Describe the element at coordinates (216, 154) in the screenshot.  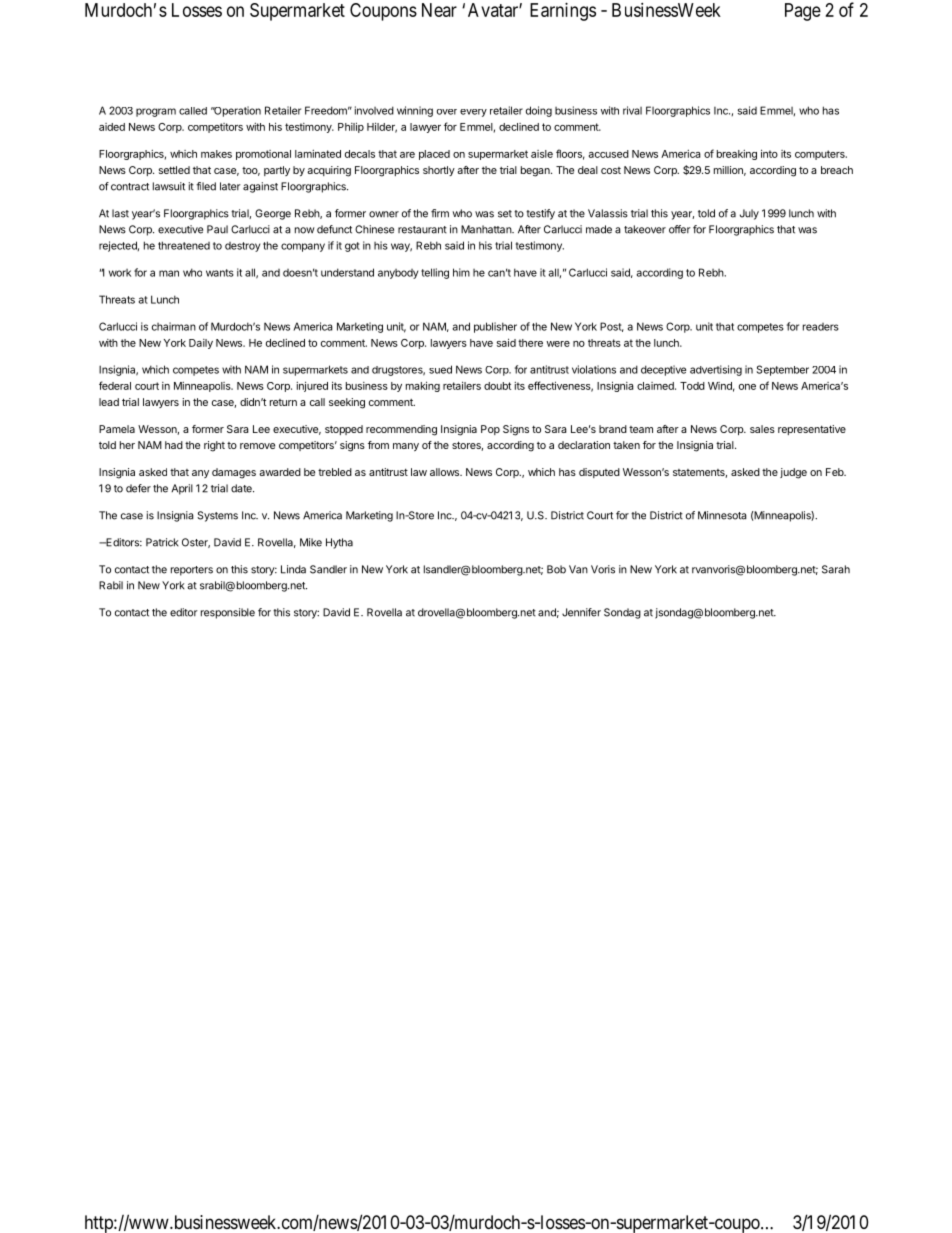
I see `makes` at that location.
